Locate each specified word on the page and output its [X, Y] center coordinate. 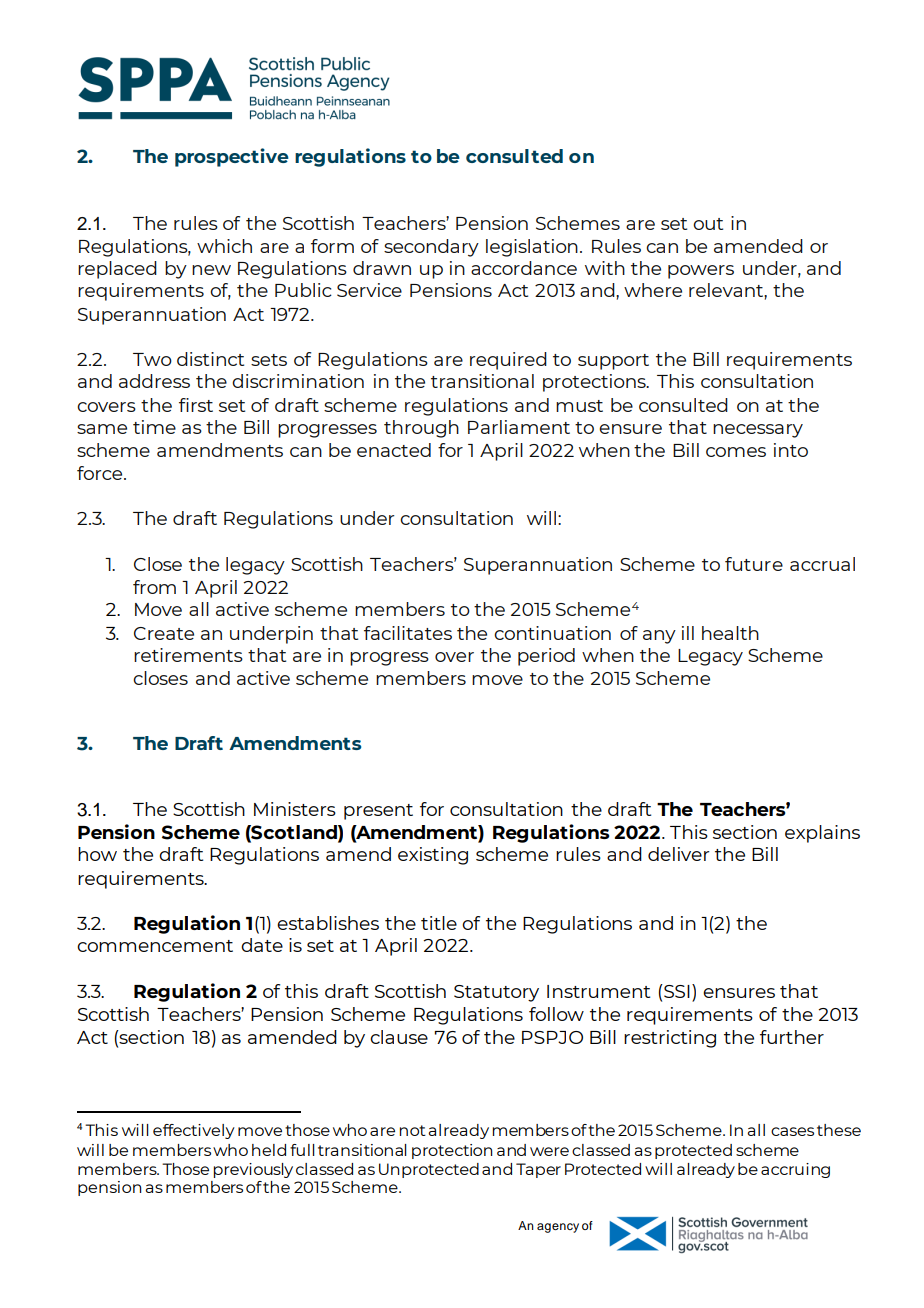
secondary [431, 248]
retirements [188, 655]
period [546, 657]
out [708, 224]
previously [253, 1170]
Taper [538, 1170]
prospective [232, 157]
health [730, 633]
